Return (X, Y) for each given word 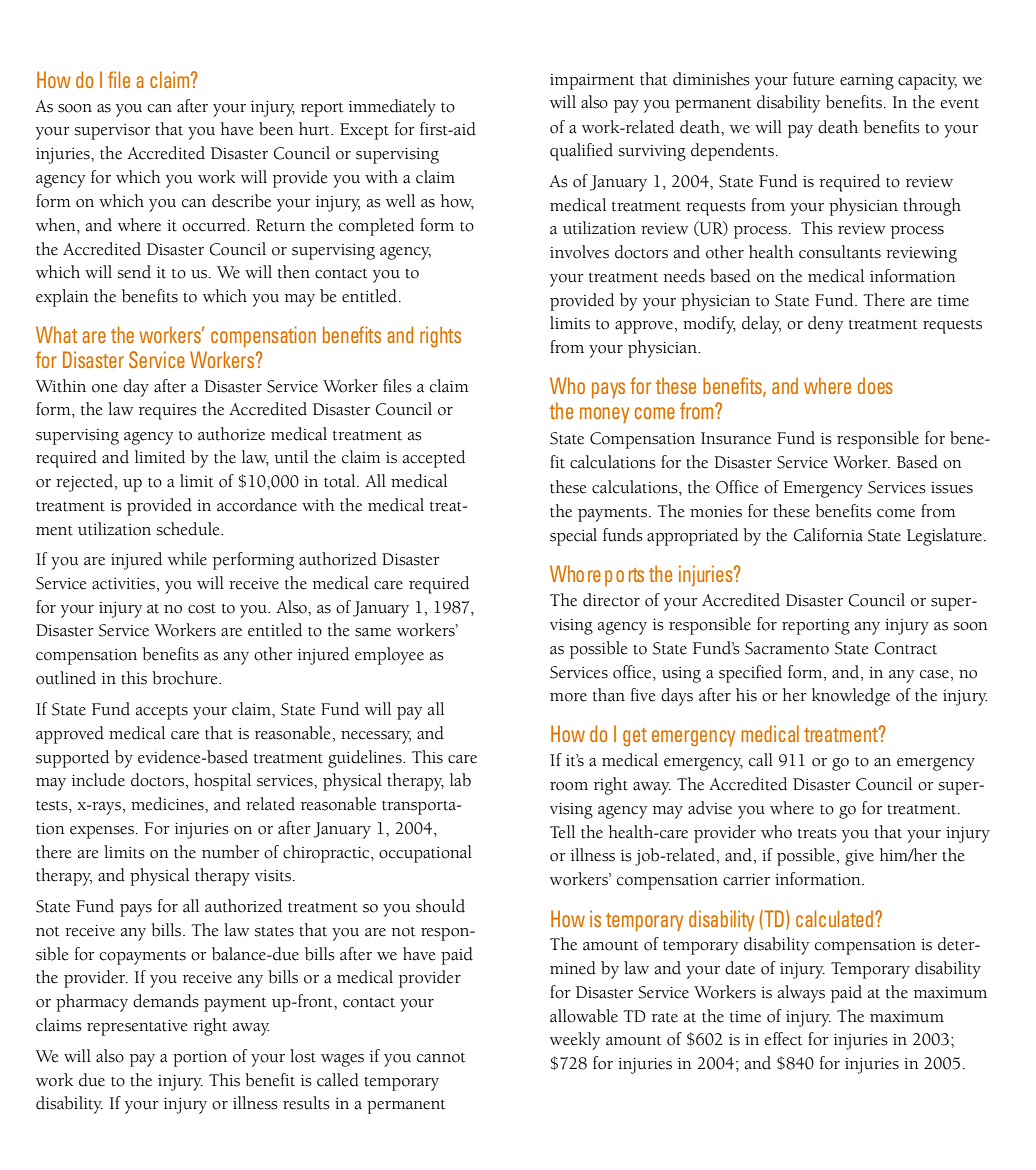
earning (867, 82)
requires (168, 412)
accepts (162, 713)
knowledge (851, 697)
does (875, 385)
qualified (581, 152)
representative (137, 1028)
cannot (441, 1058)
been (276, 129)
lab (460, 780)
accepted (434, 459)
